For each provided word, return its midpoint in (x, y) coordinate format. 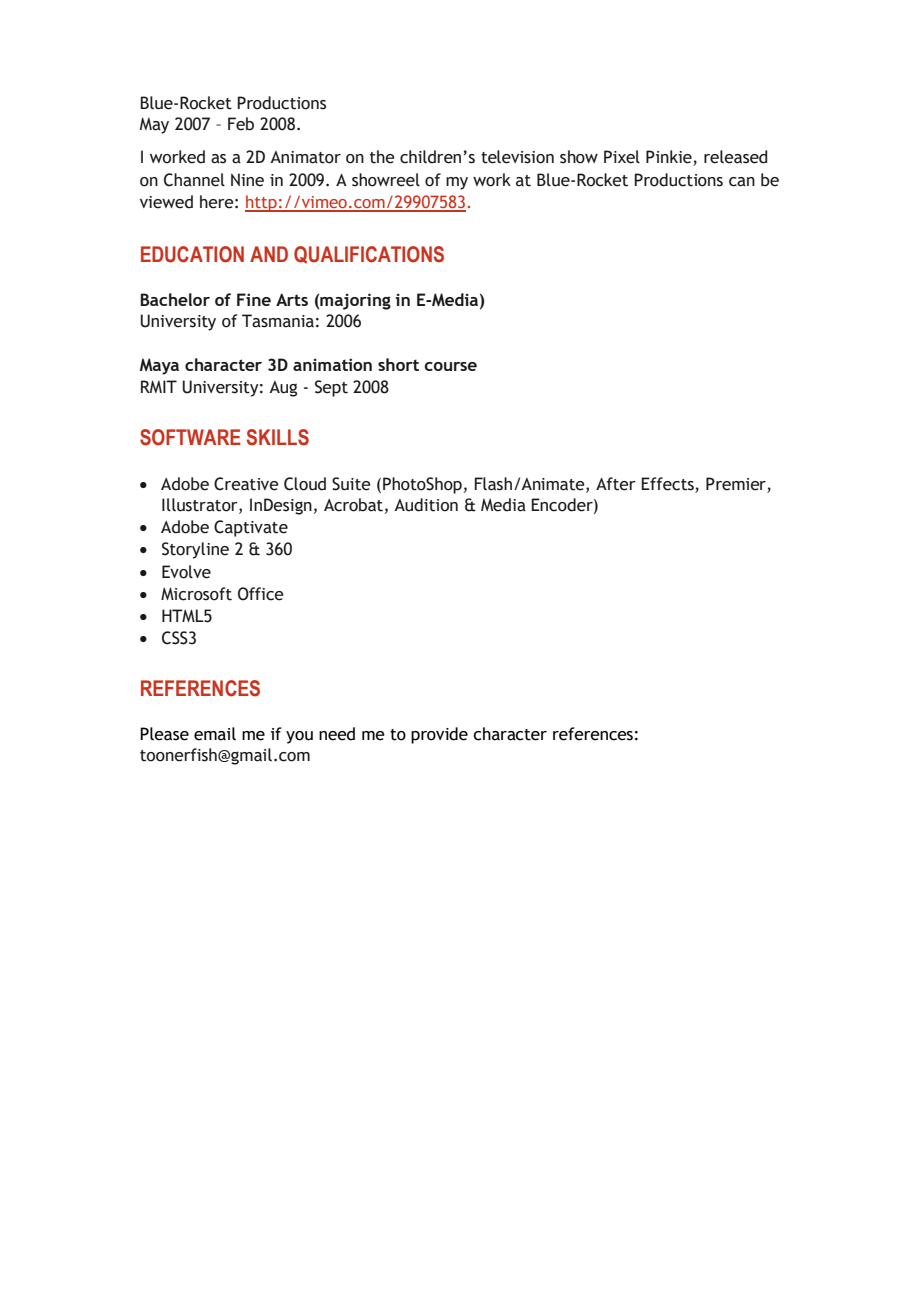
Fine (254, 299)
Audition (426, 505)
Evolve (186, 572)
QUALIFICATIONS (369, 255)
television (517, 157)
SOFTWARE (190, 437)
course (450, 366)
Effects (667, 484)
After (616, 484)
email (215, 734)
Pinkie (670, 158)
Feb (241, 124)
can (742, 182)
